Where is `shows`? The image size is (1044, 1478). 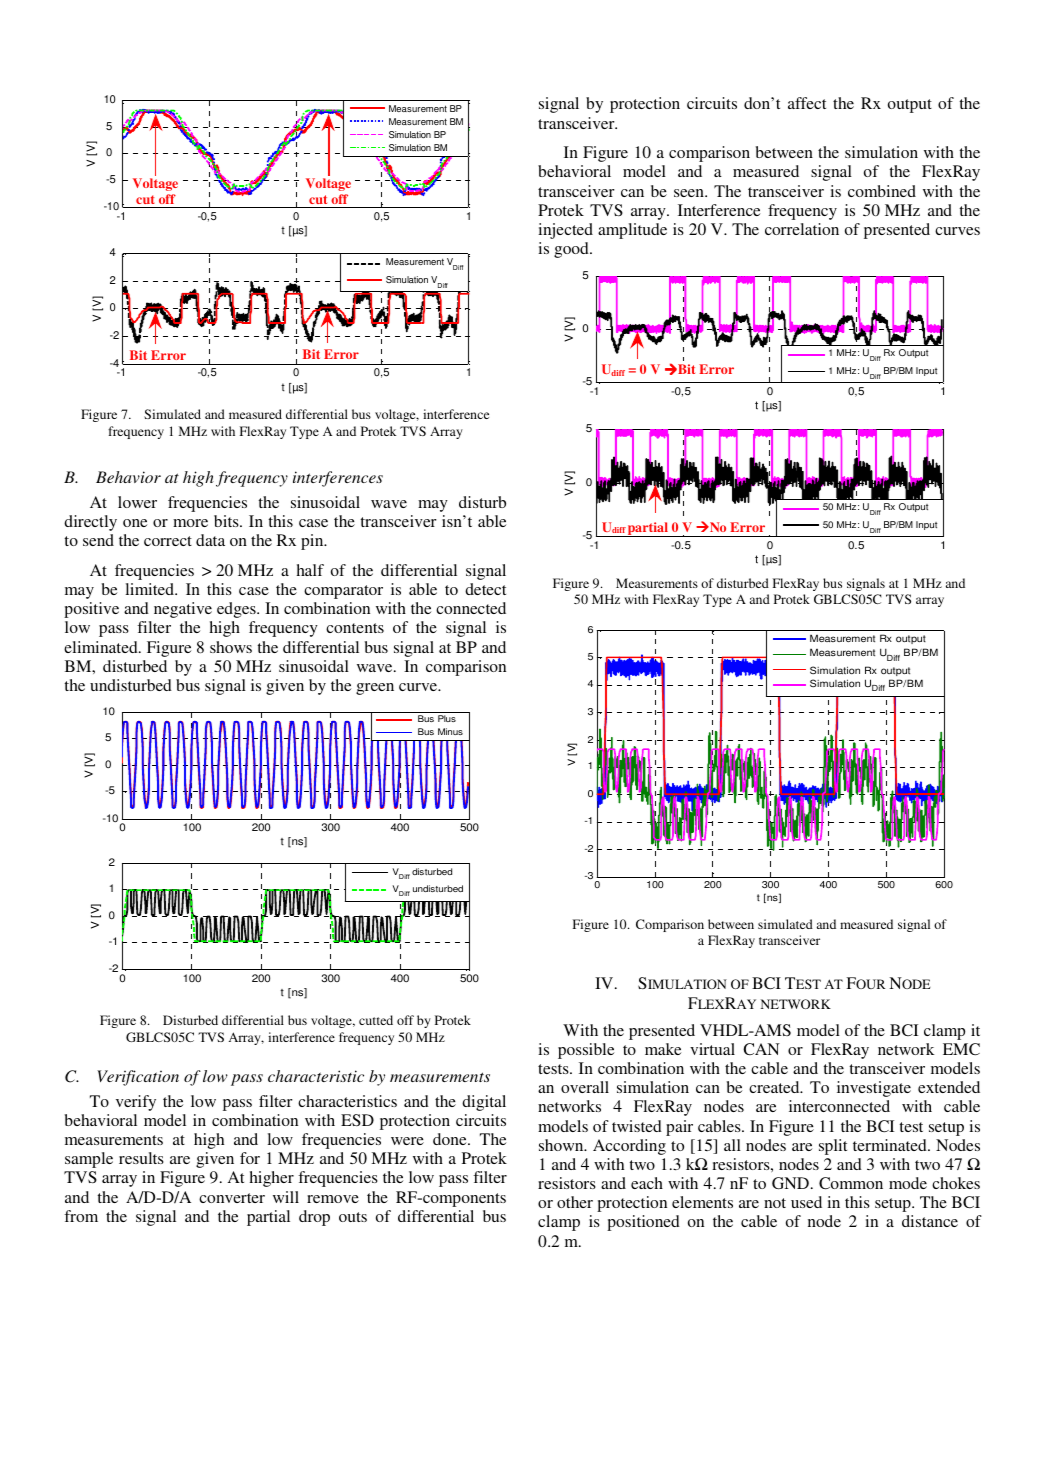
shows is located at coordinates (231, 647).
